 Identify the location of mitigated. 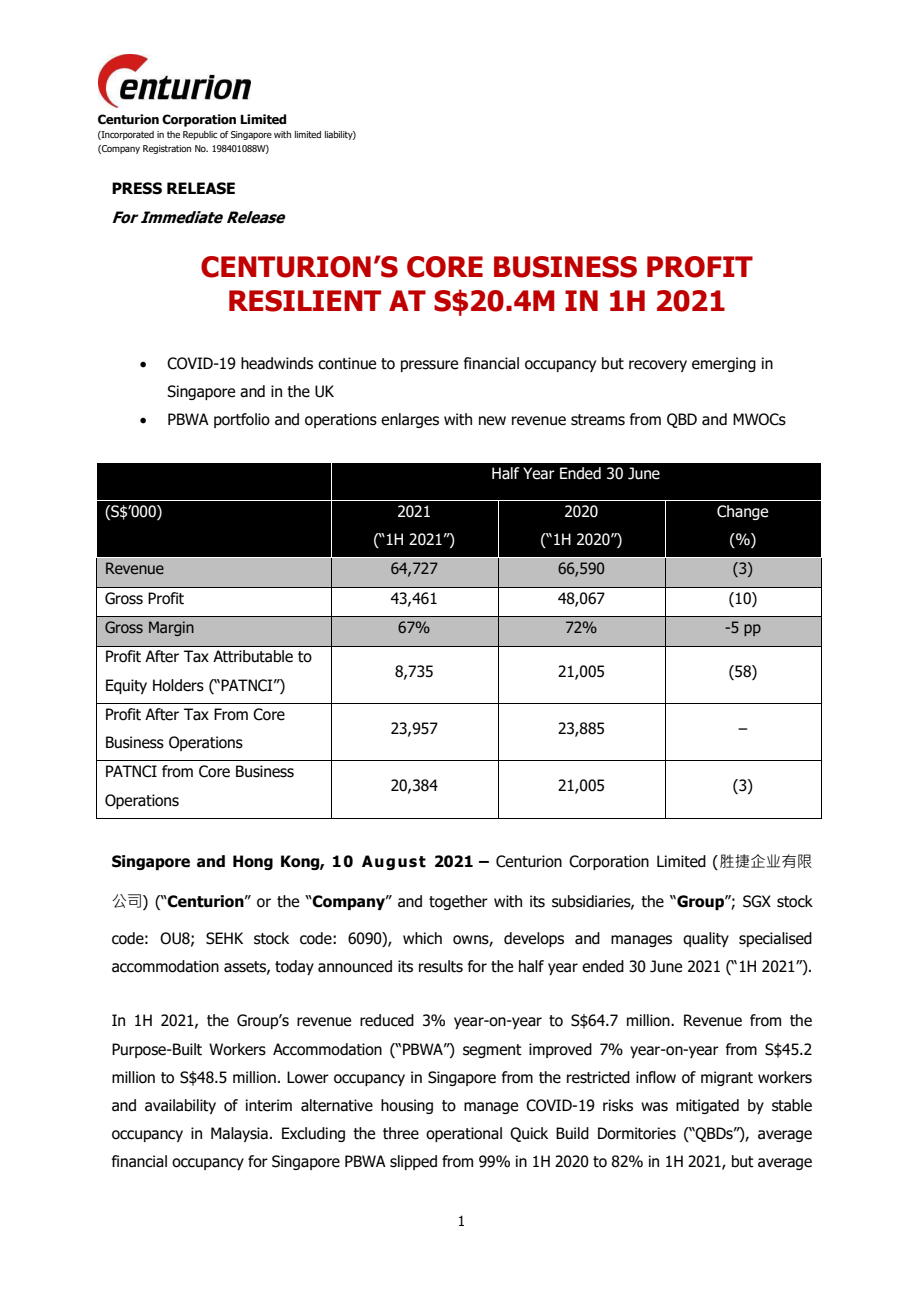
(707, 1106).
